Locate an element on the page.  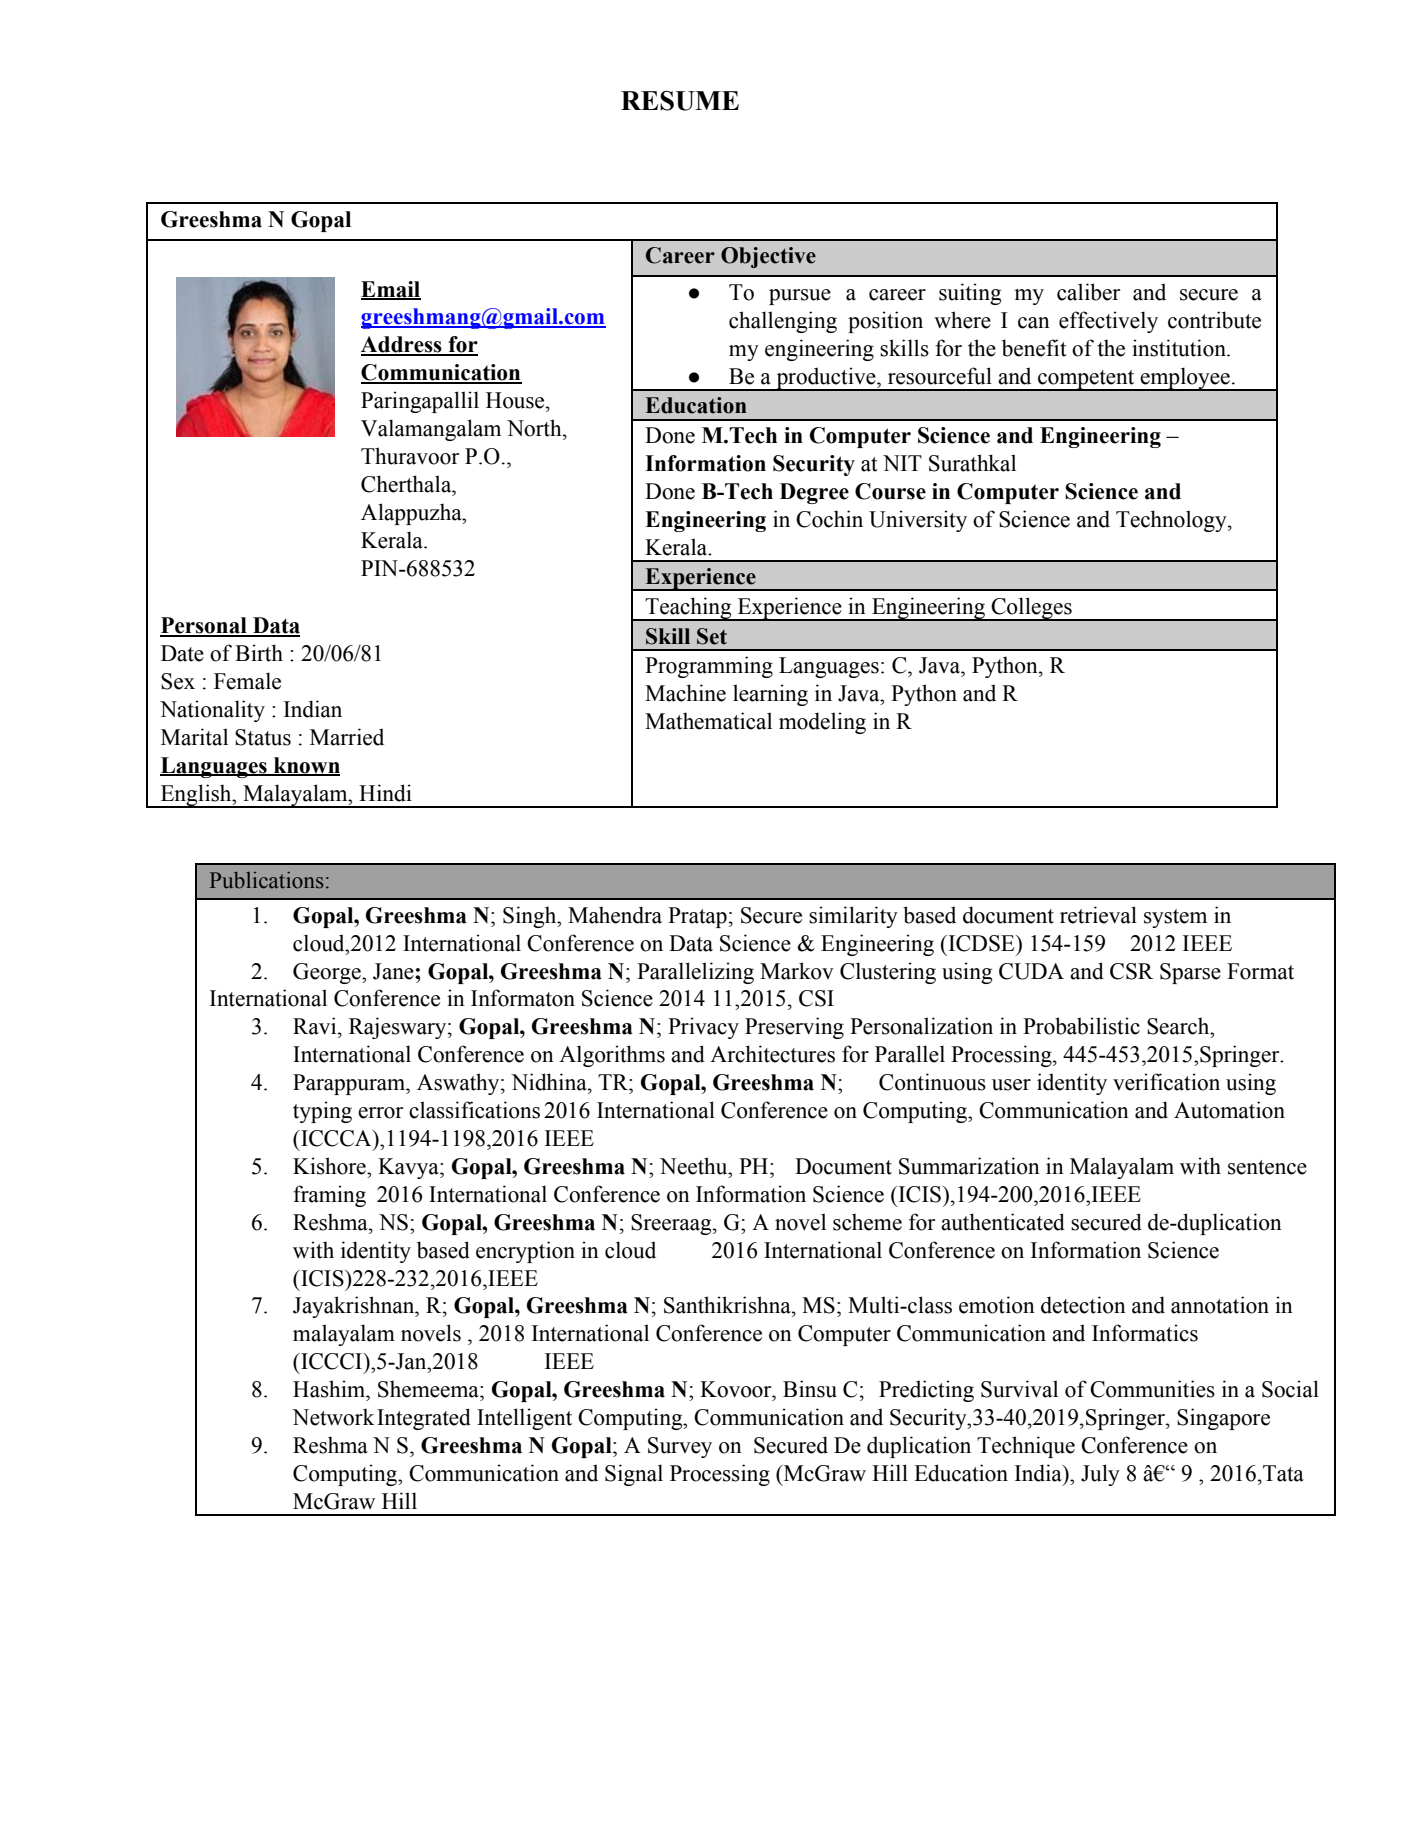
employee is located at coordinates (1185, 379).
